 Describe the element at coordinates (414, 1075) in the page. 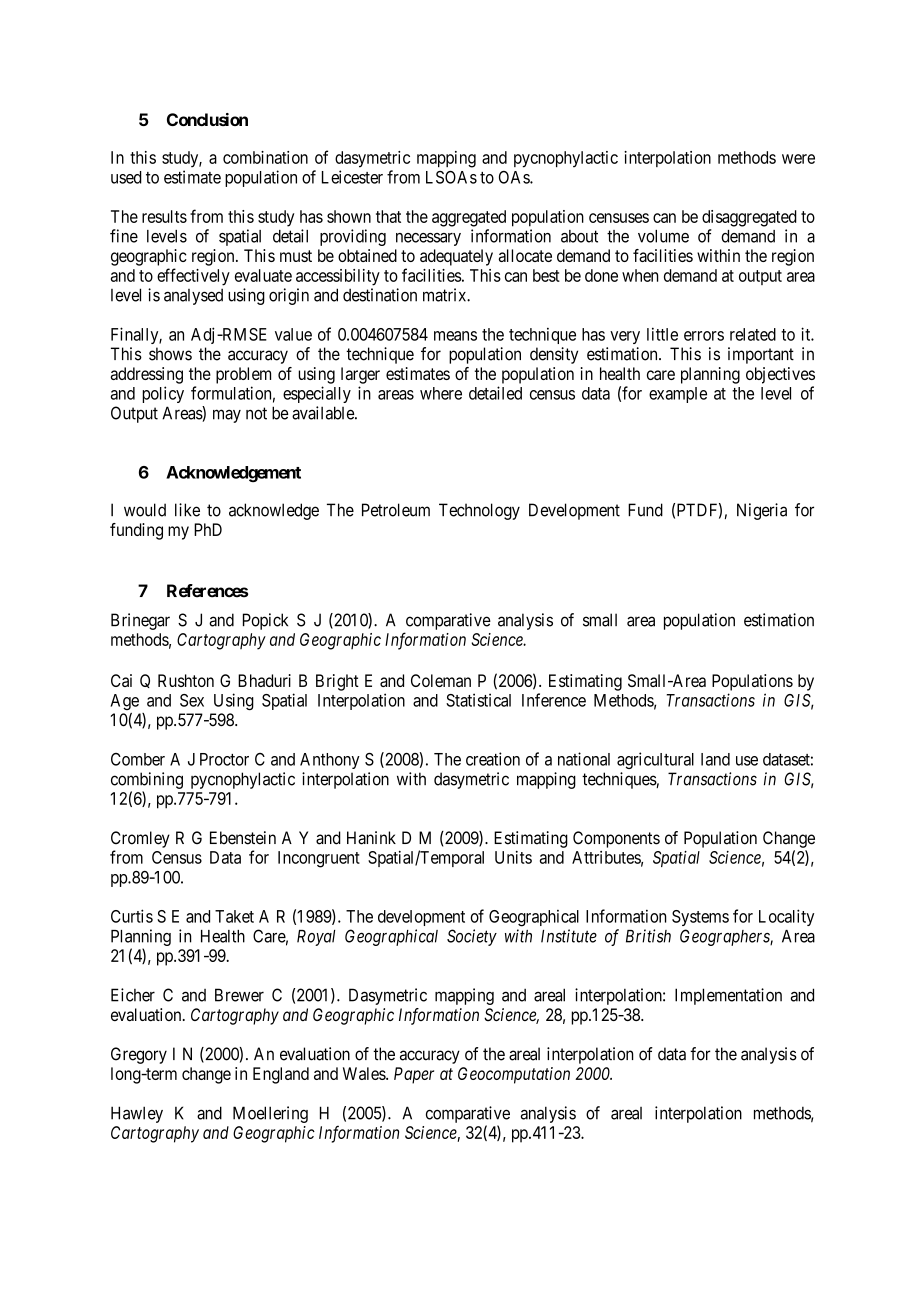

I see `Paper` at that location.
